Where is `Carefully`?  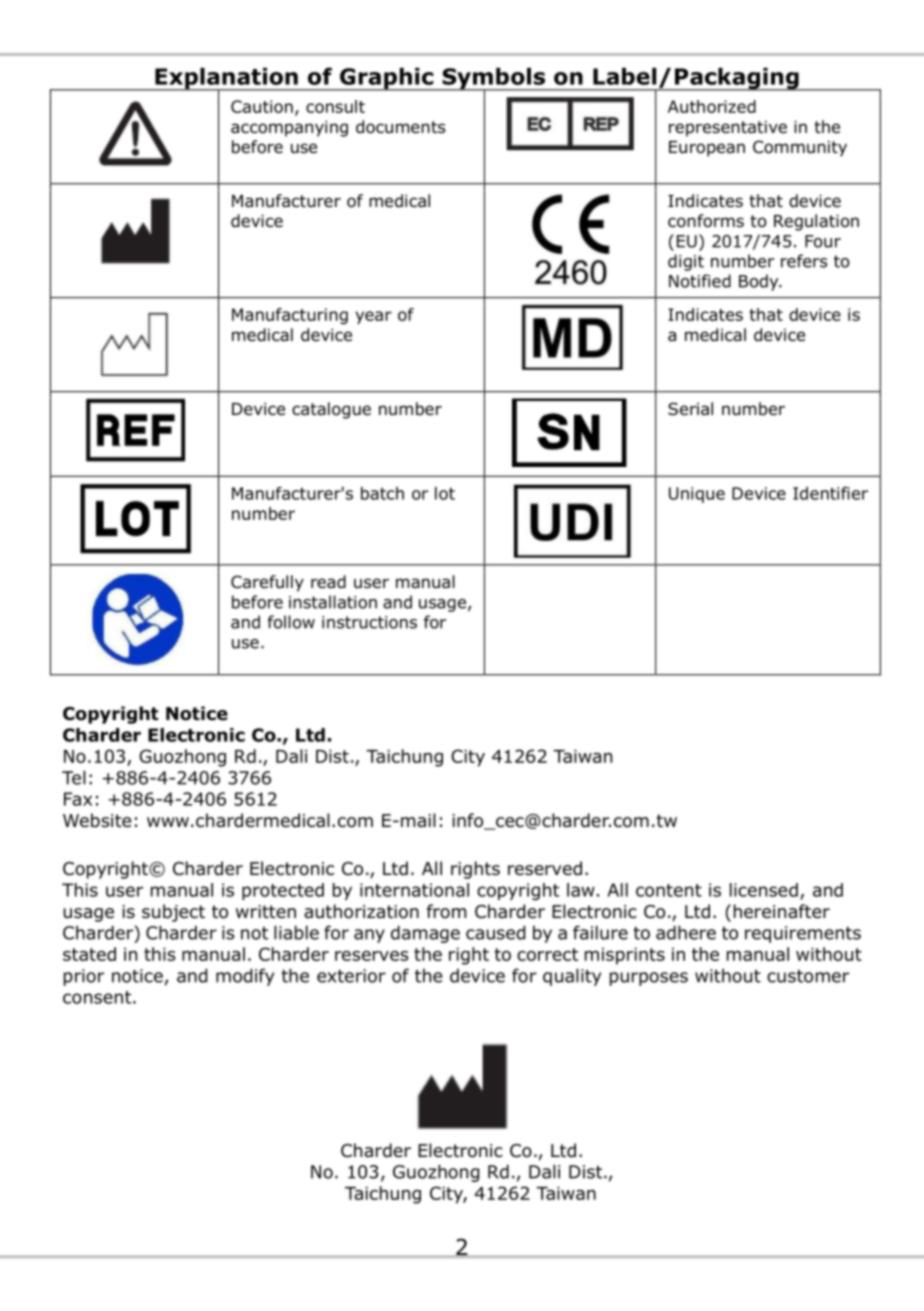 Carefully is located at coordinates (267, 583).
